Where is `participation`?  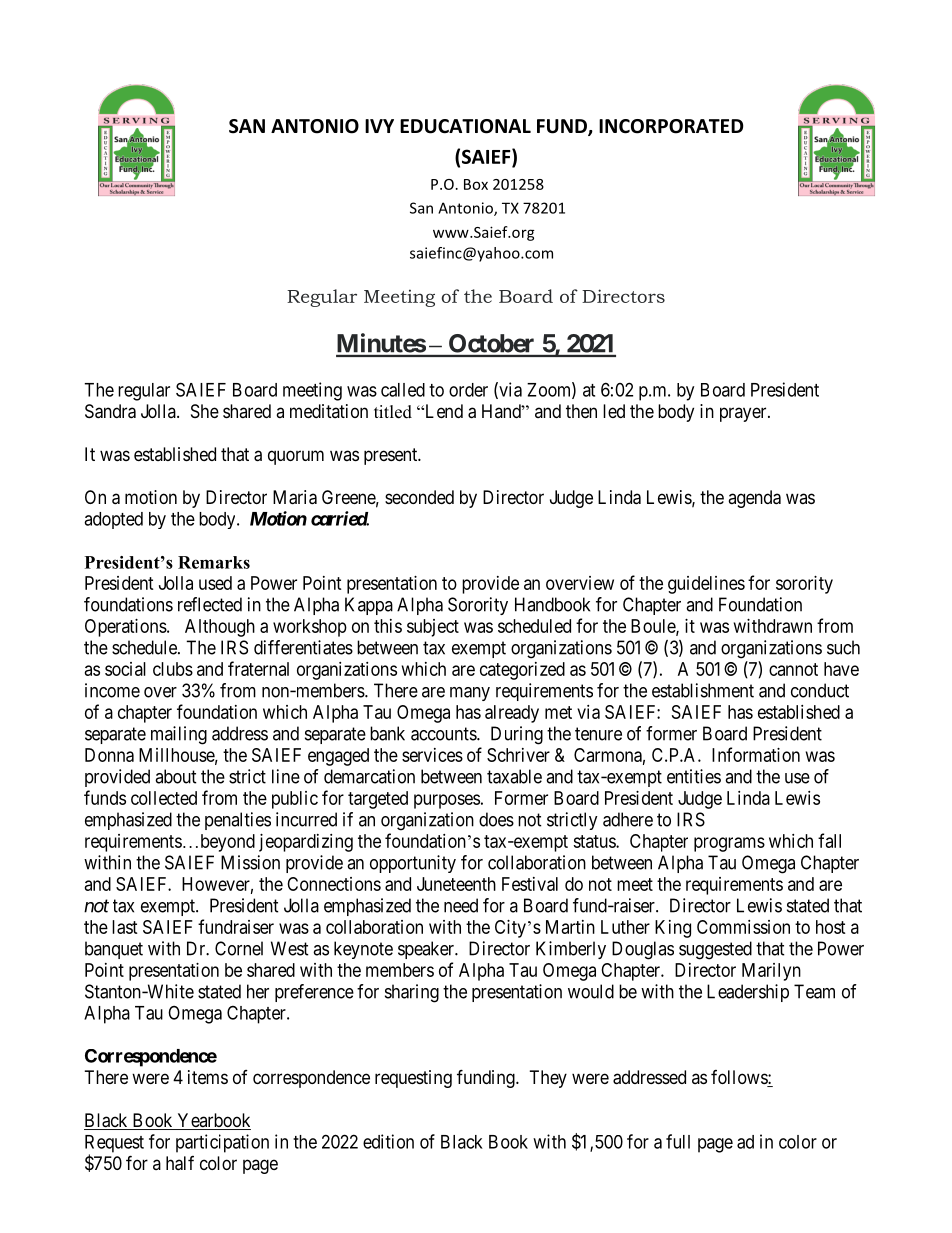
participation is located at coordinates (222, 1143).
